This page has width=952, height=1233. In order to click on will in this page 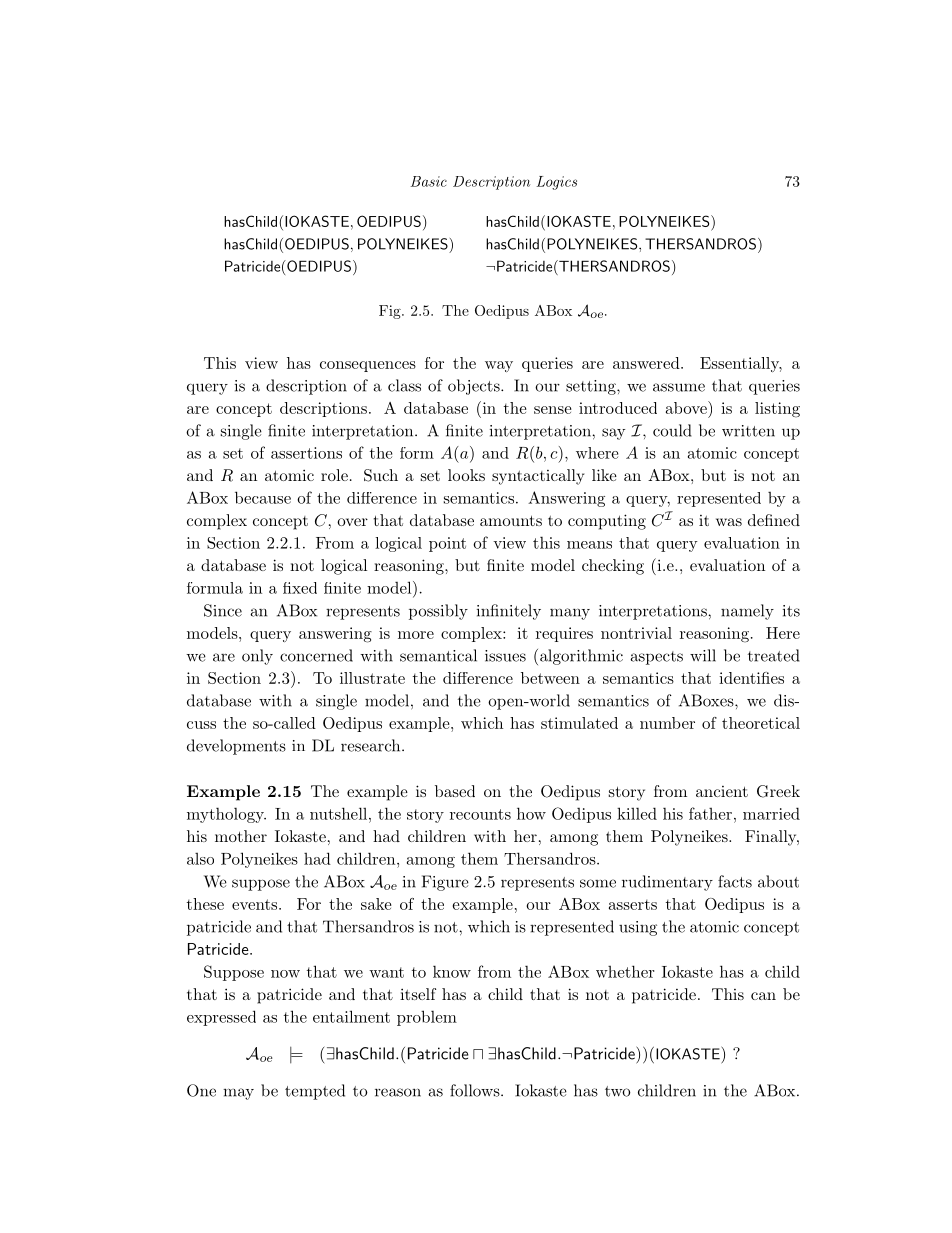, I will do `click(703, 655)`.
